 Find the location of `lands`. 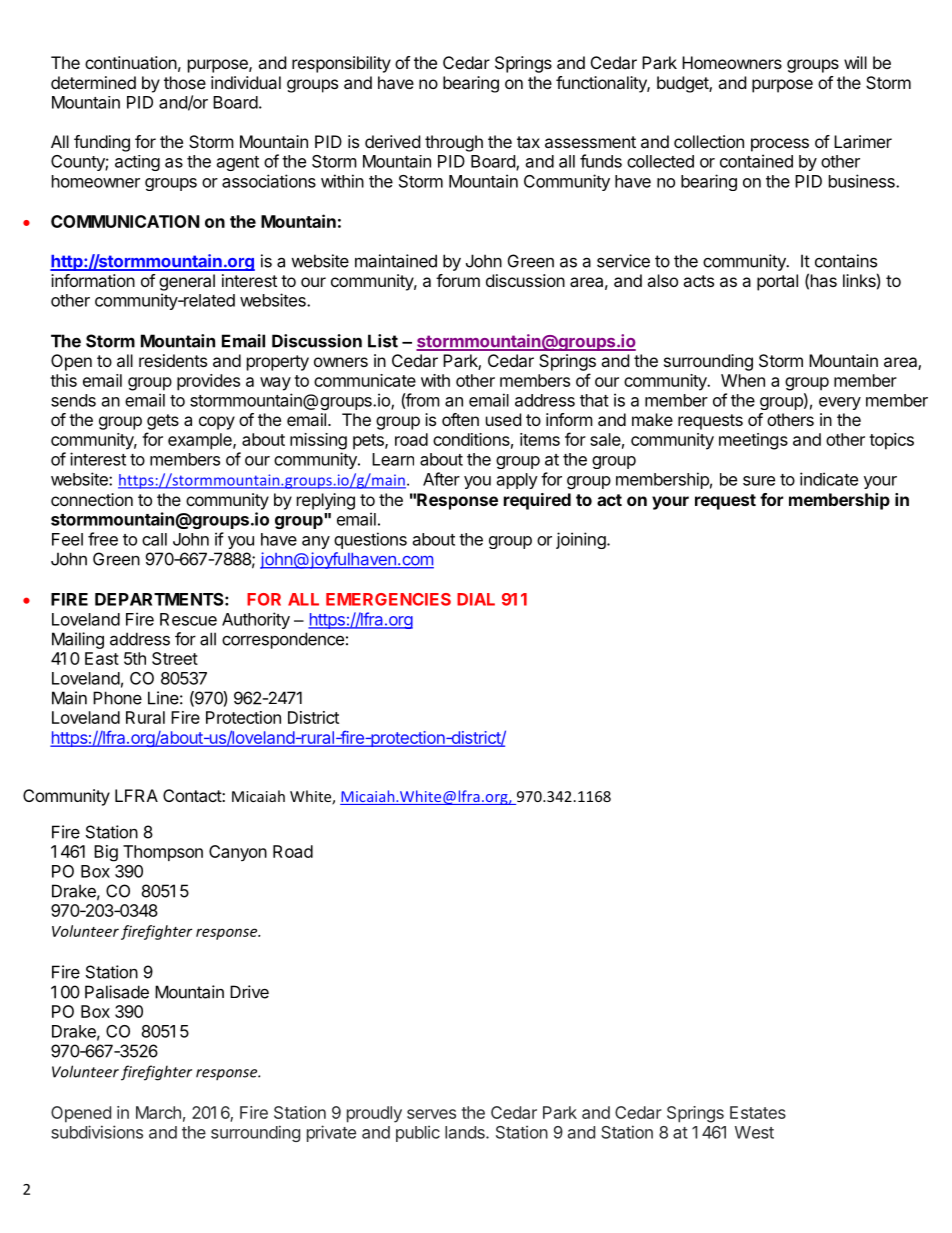

lands is located at coordinates (466, 1132).
